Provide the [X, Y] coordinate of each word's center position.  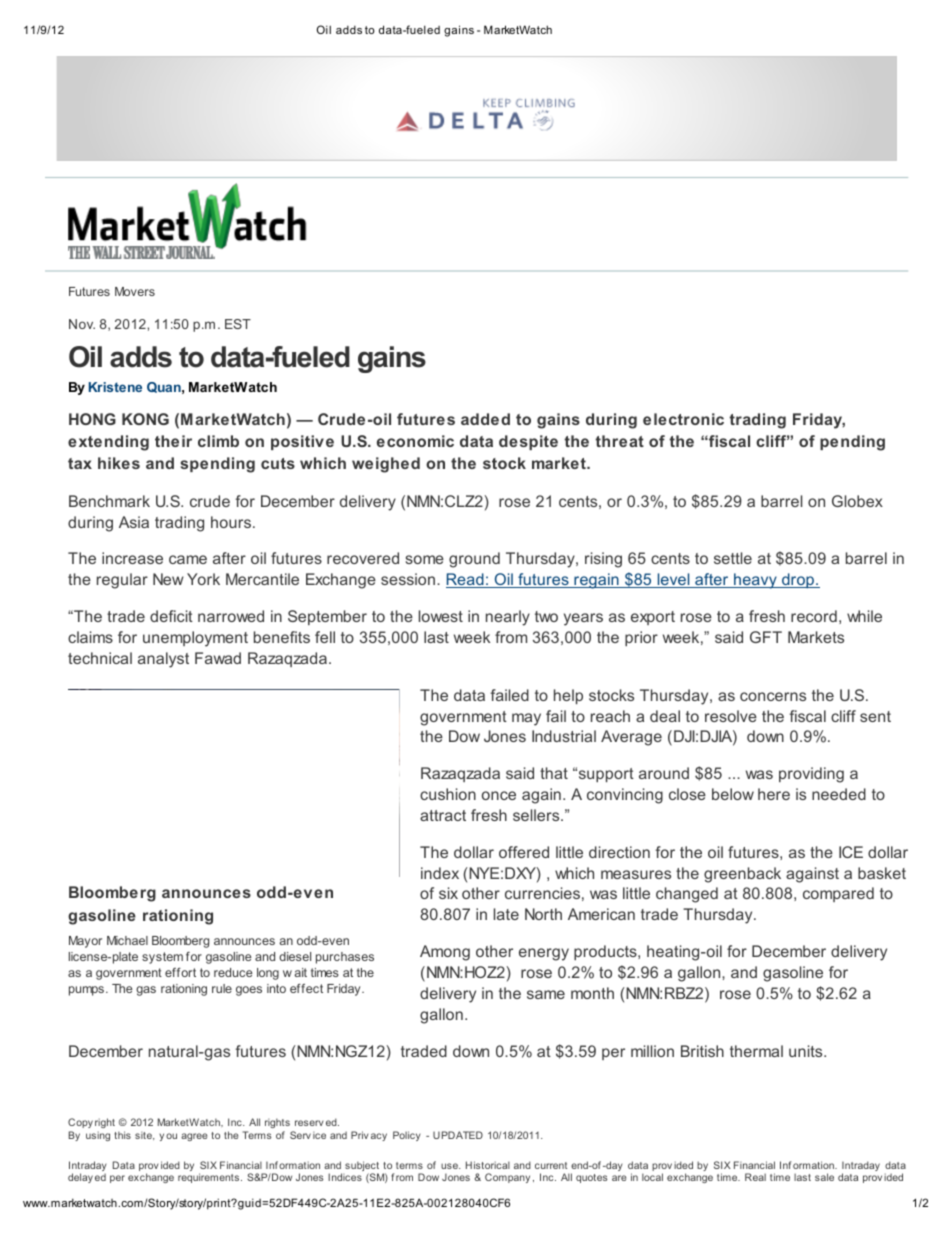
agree [194, 1137]
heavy [755, 581]
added [485, 419]
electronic [683, 419]
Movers [135, 291]
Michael [127, 940]
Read [466, 580]
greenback [742, 875]
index [440, 873]
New [168, 579]
